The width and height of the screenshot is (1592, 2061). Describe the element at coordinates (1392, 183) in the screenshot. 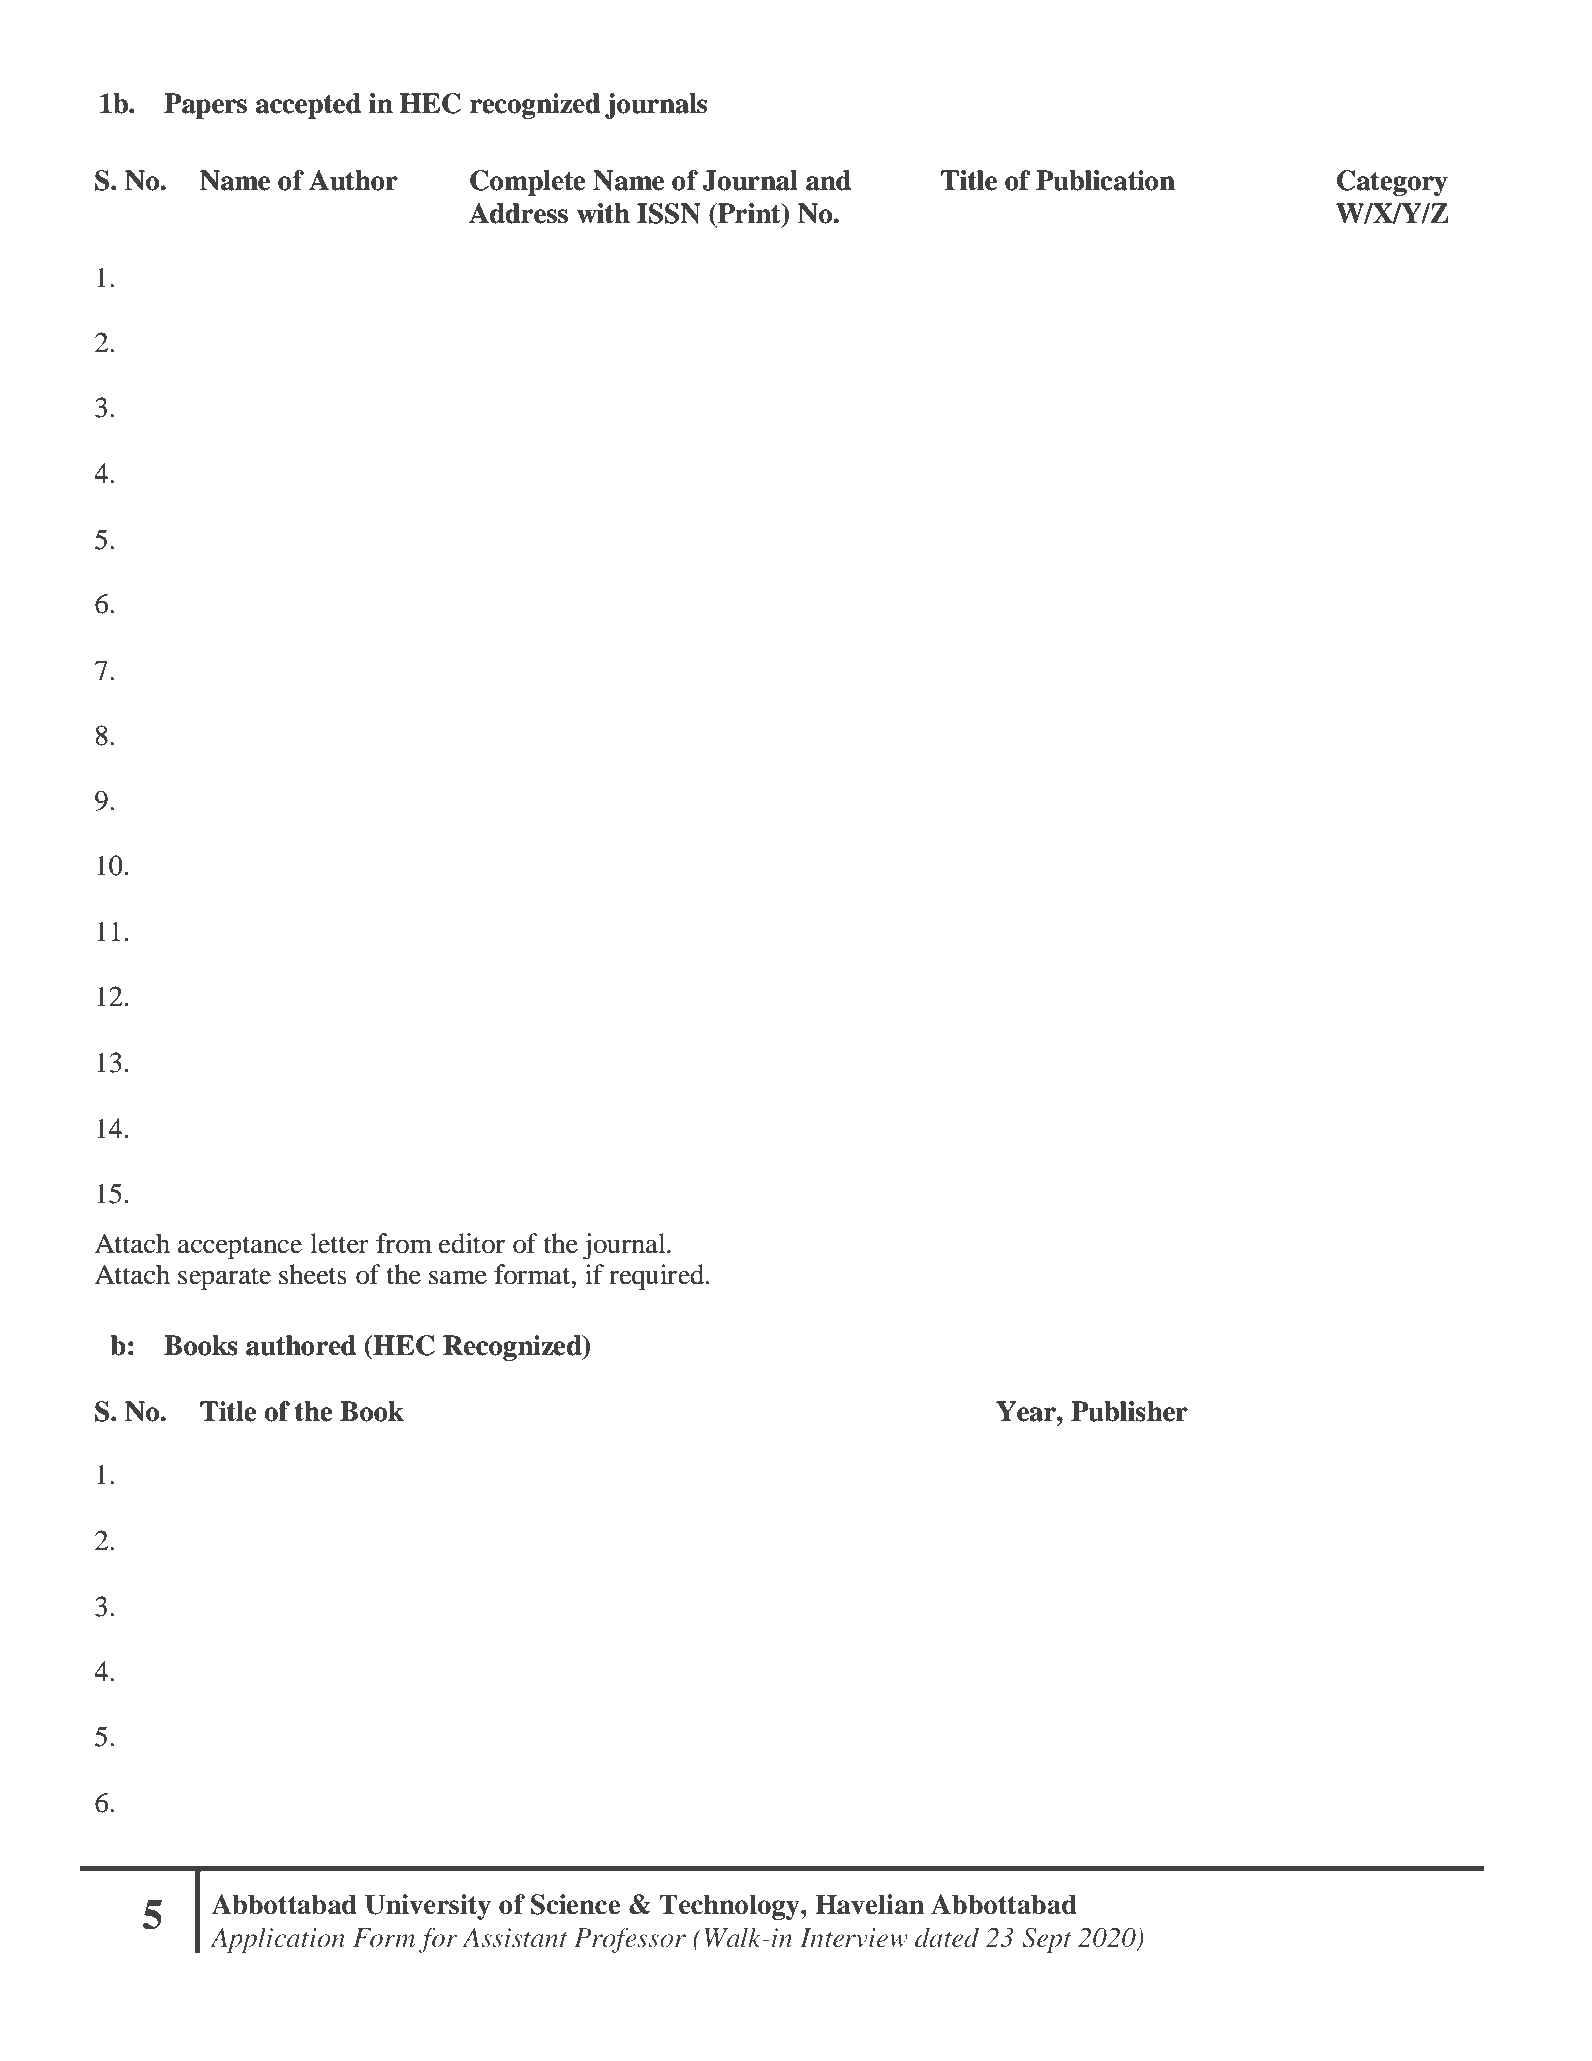

I see `Category` at that location.
